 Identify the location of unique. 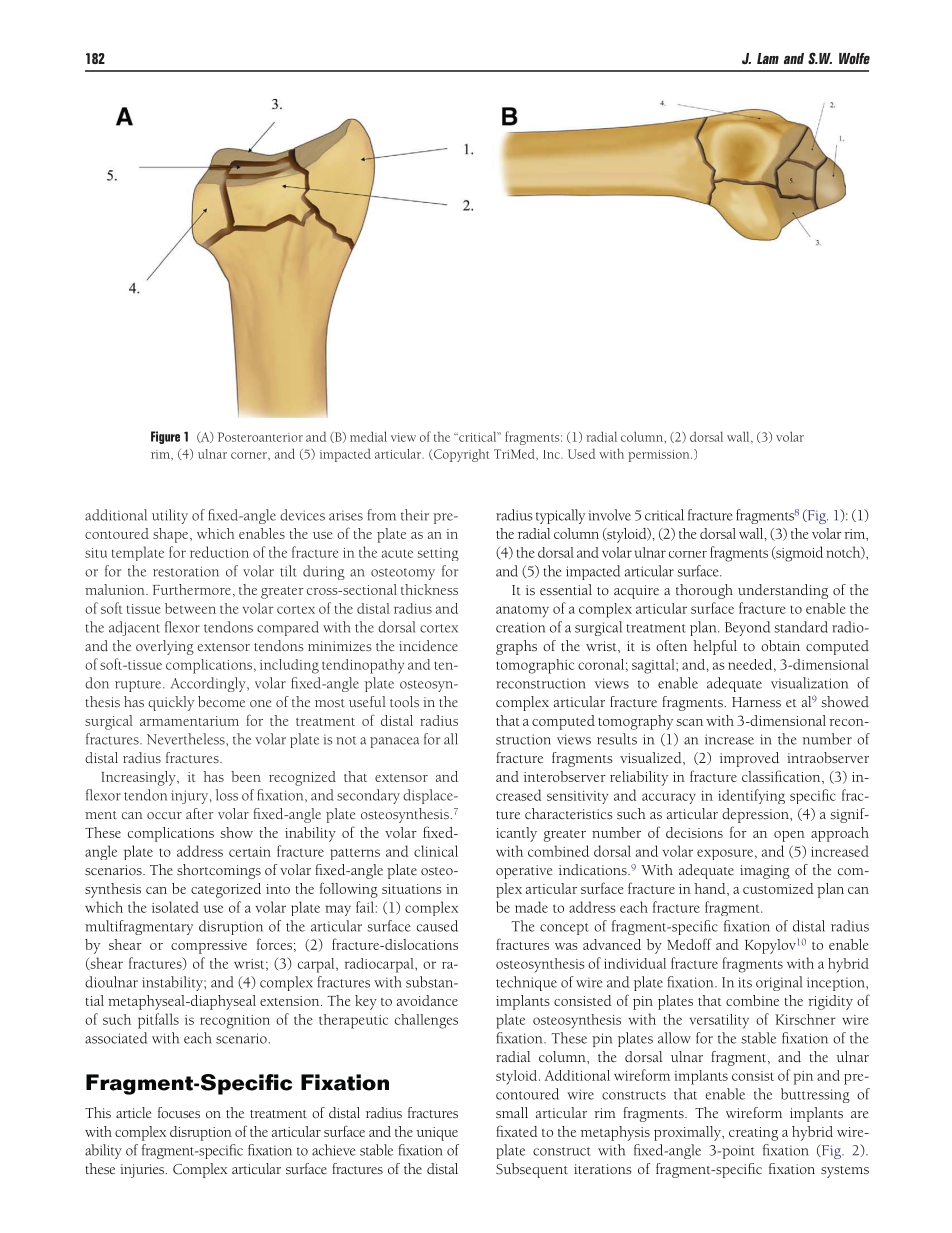
(437, 1134).
